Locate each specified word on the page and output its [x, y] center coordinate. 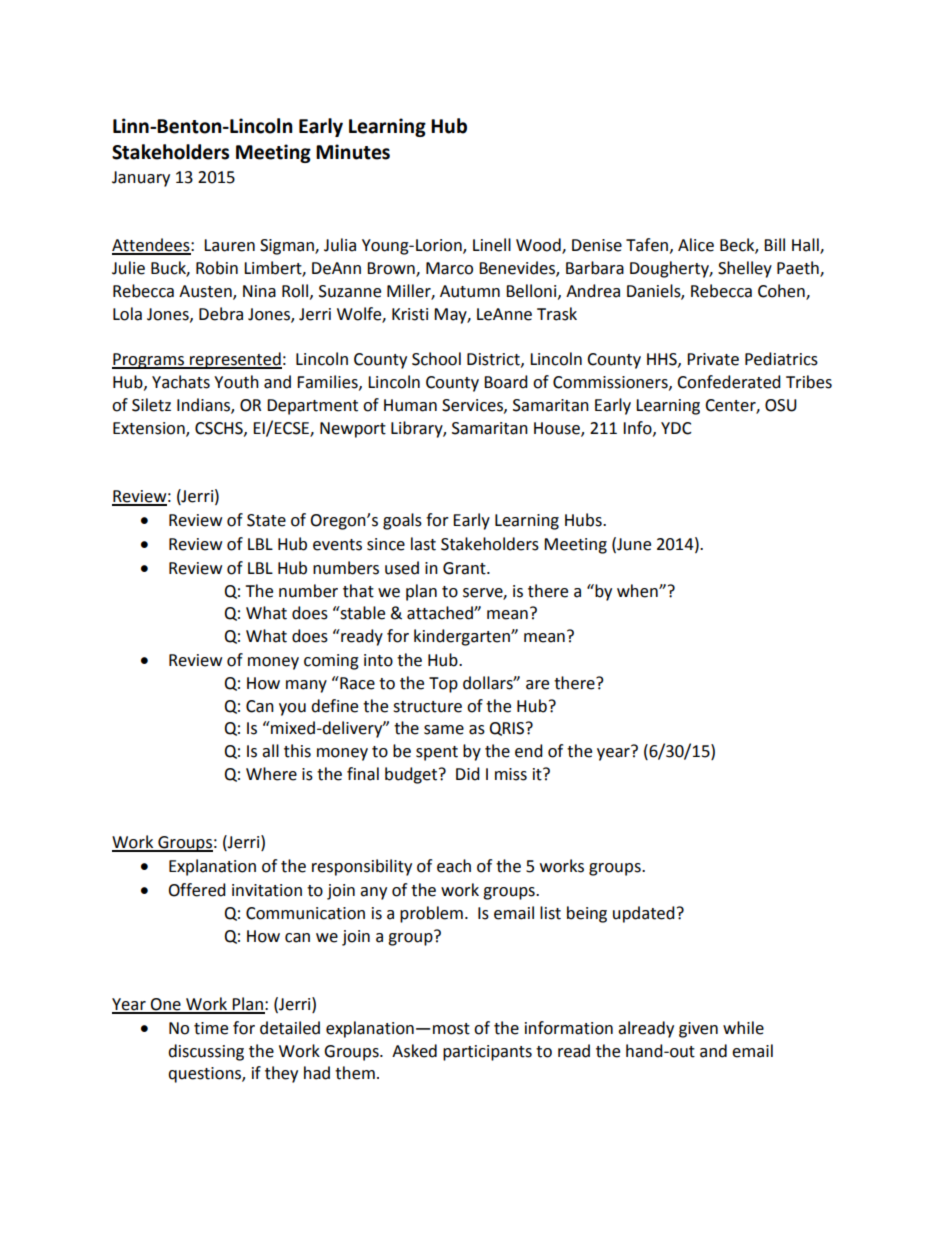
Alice [696, 245]
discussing [206, 1052]
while [743, 1028]
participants [487, 1053]
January [141, 179]
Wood [539, 246]
